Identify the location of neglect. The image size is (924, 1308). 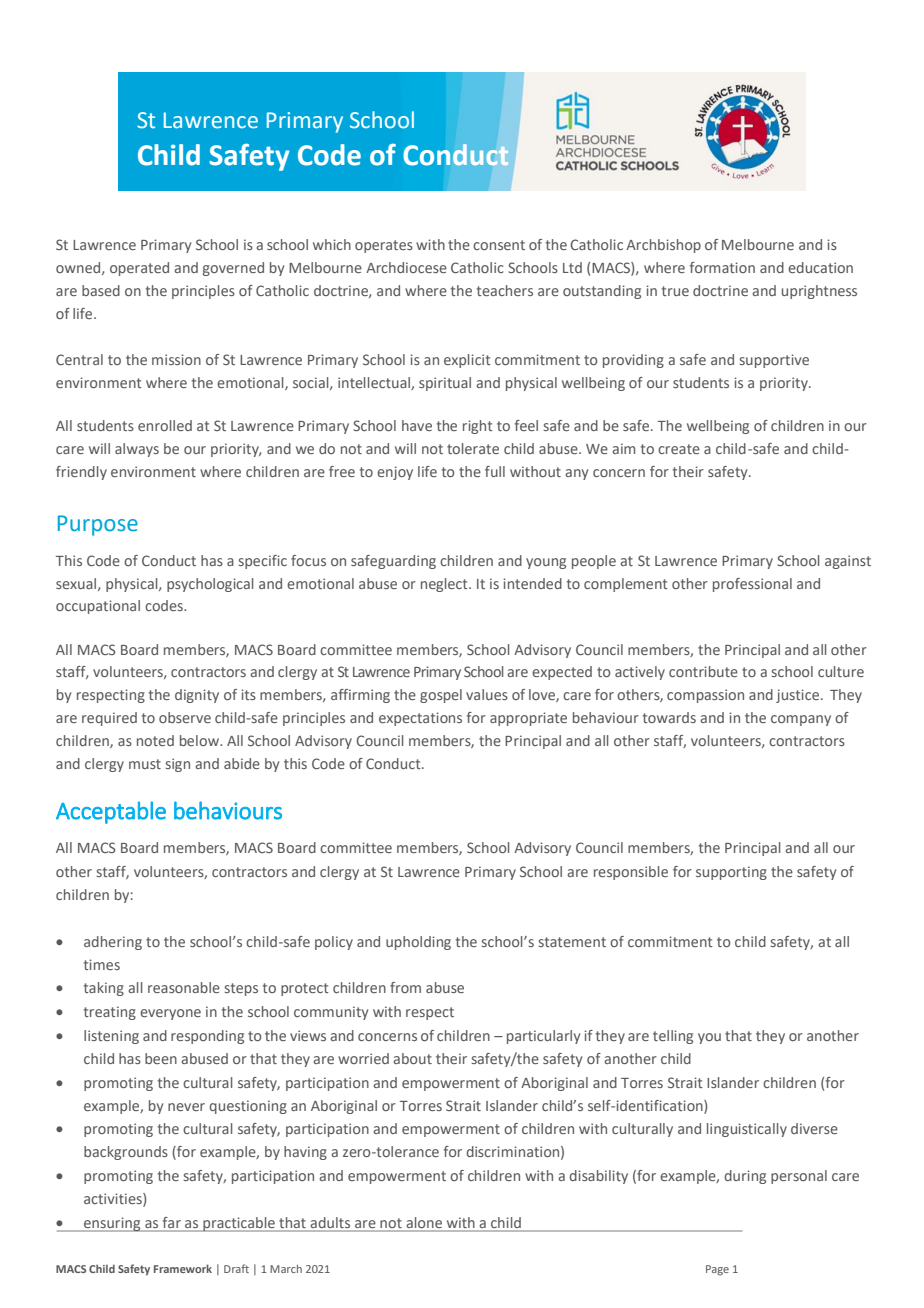
(445, 585).
